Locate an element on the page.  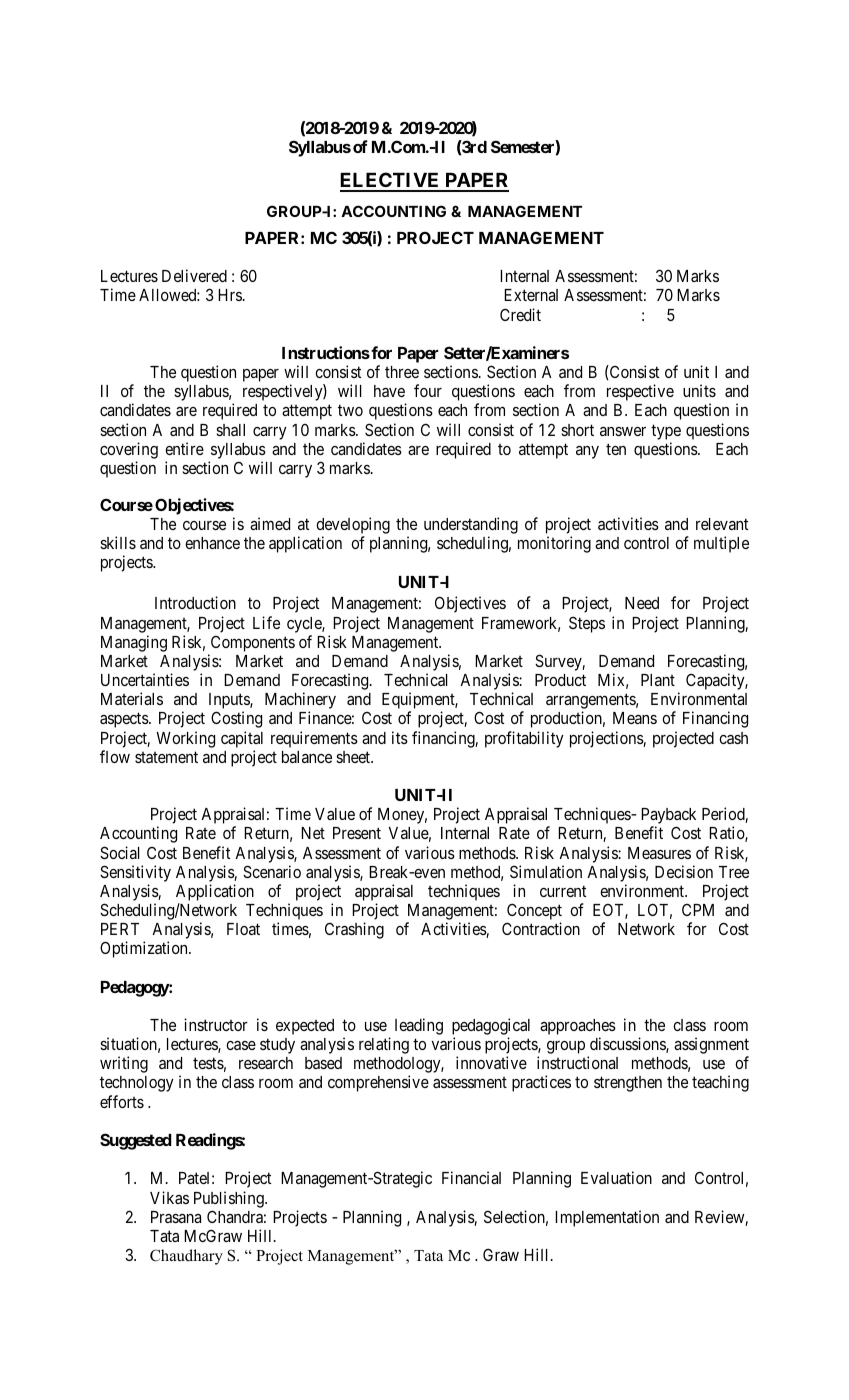
three is located at coordinates (402, 372).
